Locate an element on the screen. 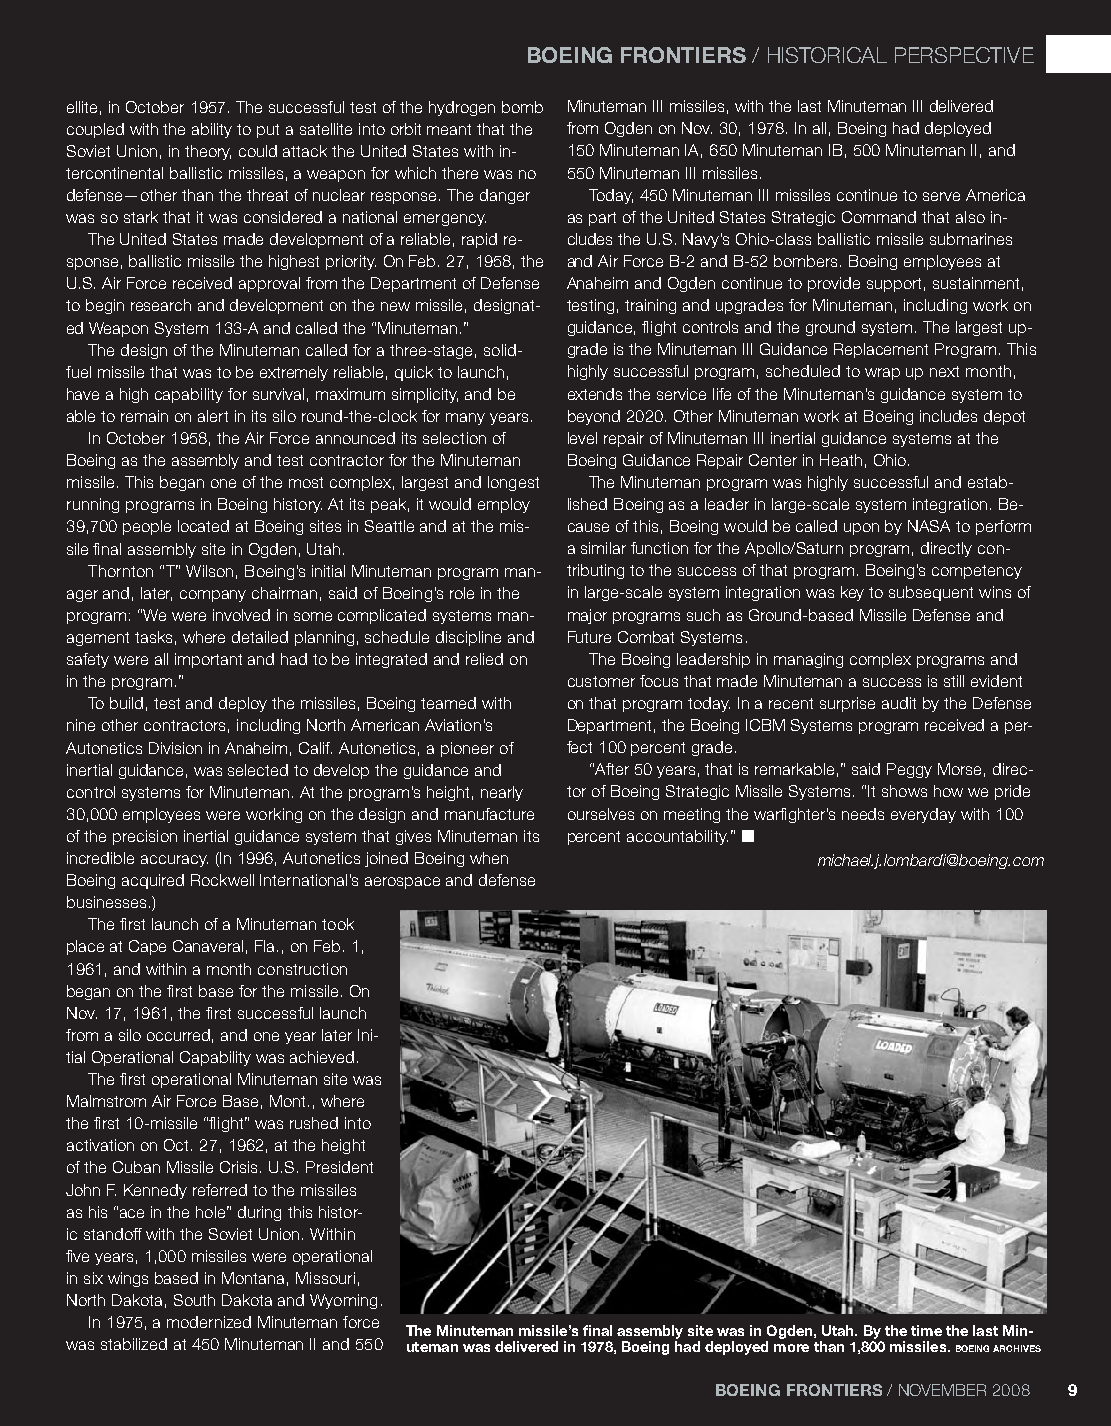 The width and height of the screenshot is (1111, 1426). everyday is located at coordinates (923, 815).
